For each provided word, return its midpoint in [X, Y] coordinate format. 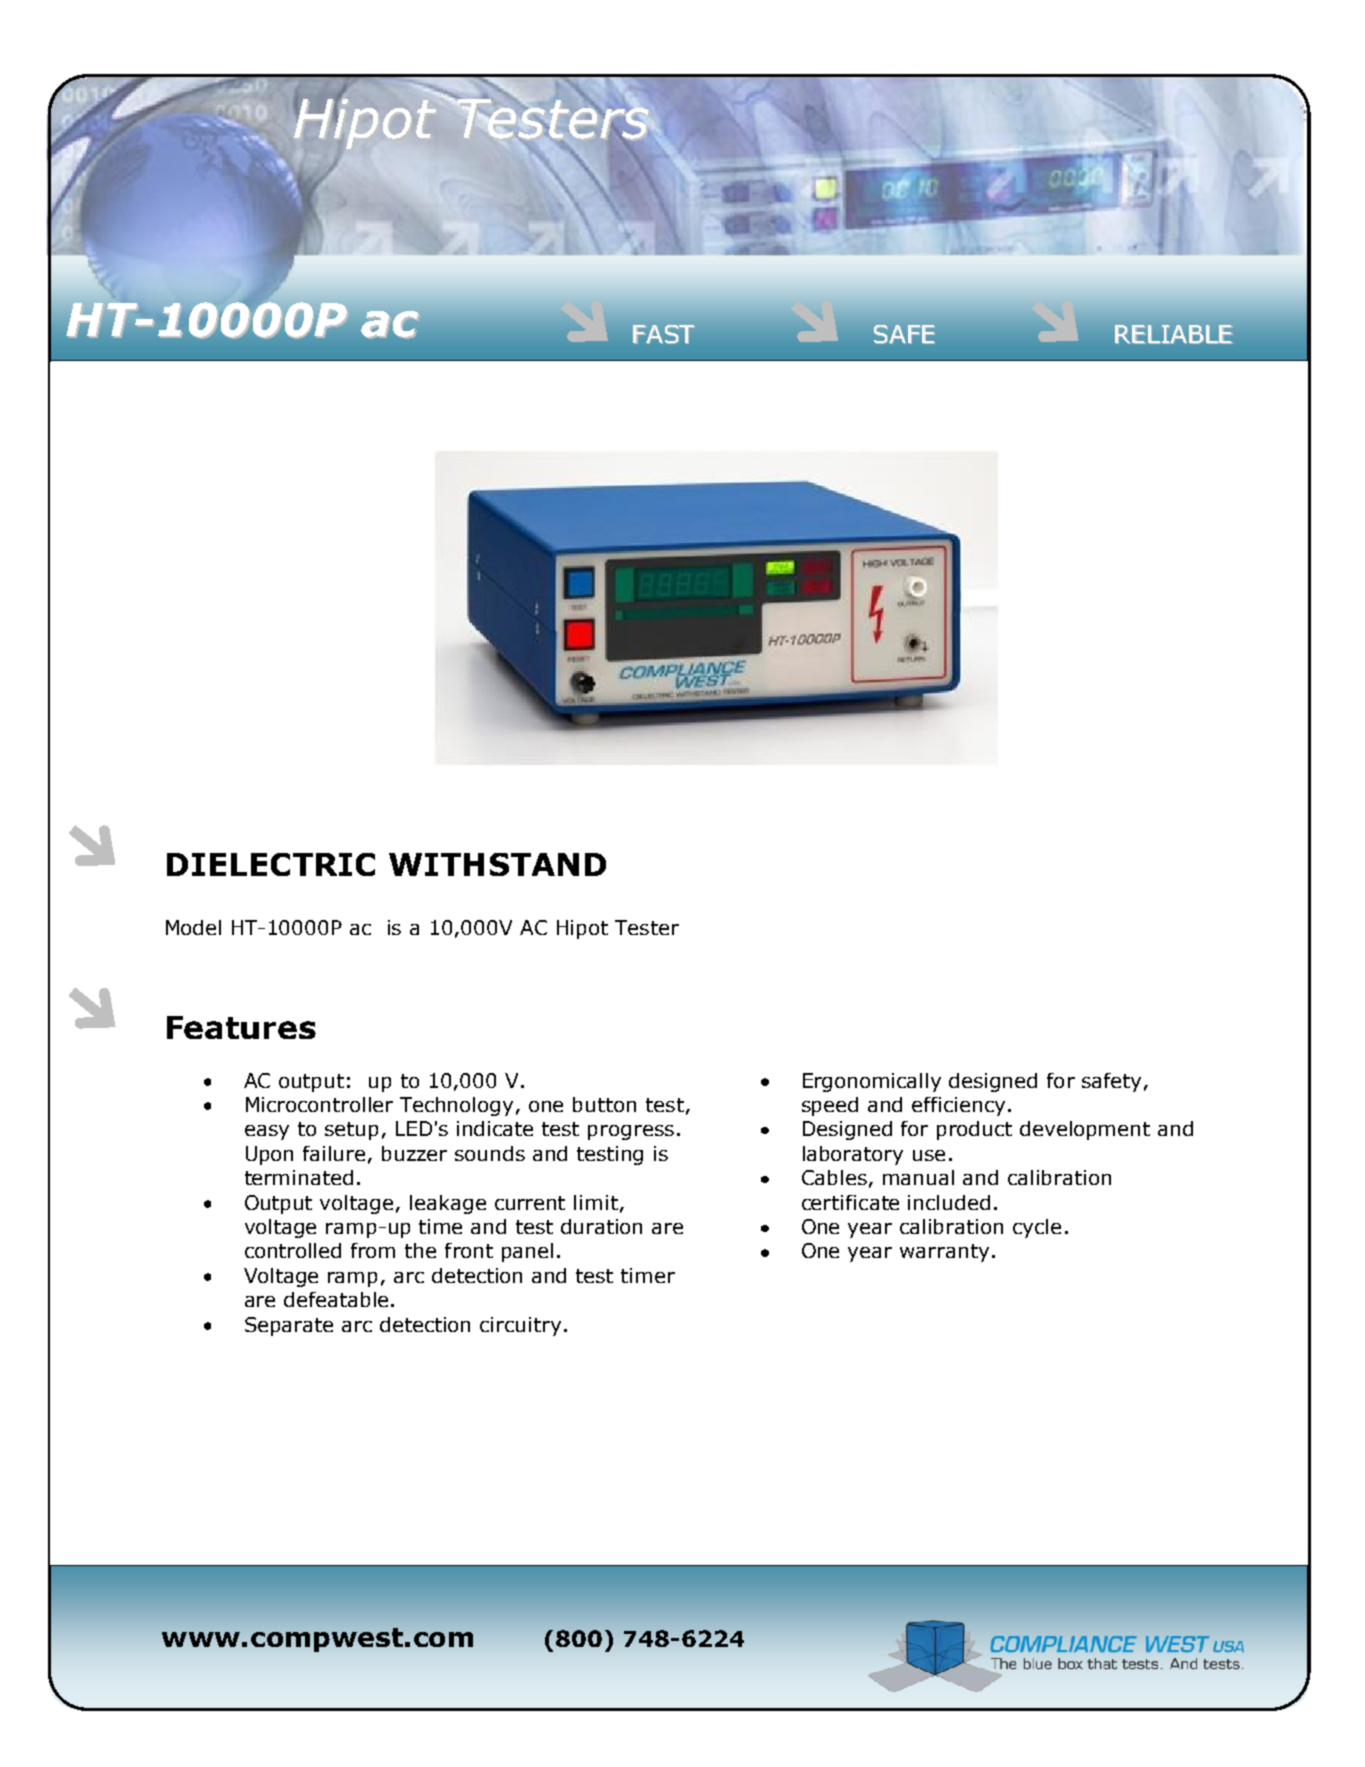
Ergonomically [872, 1082]
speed [830, 1106]
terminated [299, 1177]
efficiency [958, 1106]
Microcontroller [319, 1104]
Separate [289, 1326]
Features [241, 1027]
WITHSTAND [497, 864]
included [949, 1202]
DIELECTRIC [271, 864]
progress [631, 1132]
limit [596, 1202]
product [974, 1130]
